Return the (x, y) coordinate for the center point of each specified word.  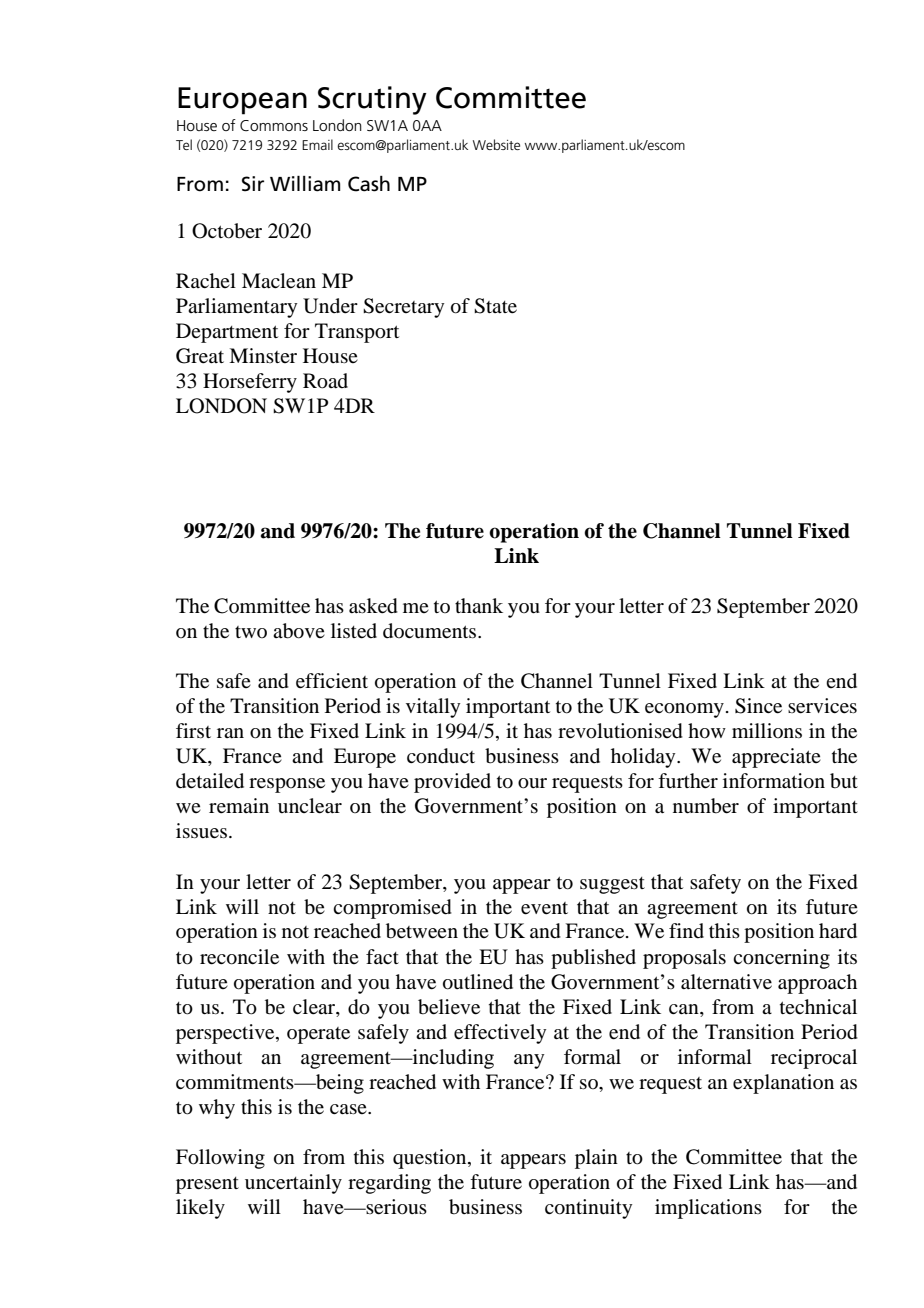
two (251, 632)
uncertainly (293, 1184)
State (495, 306)
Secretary (403, 308)
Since (758, 706)
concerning (781, 959)
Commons (274, 125)
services (822, 706)
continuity (588, 1209)
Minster (263, 355)
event (544, 908)
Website (496, 144)
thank (479, 605)
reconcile (239, 957)
